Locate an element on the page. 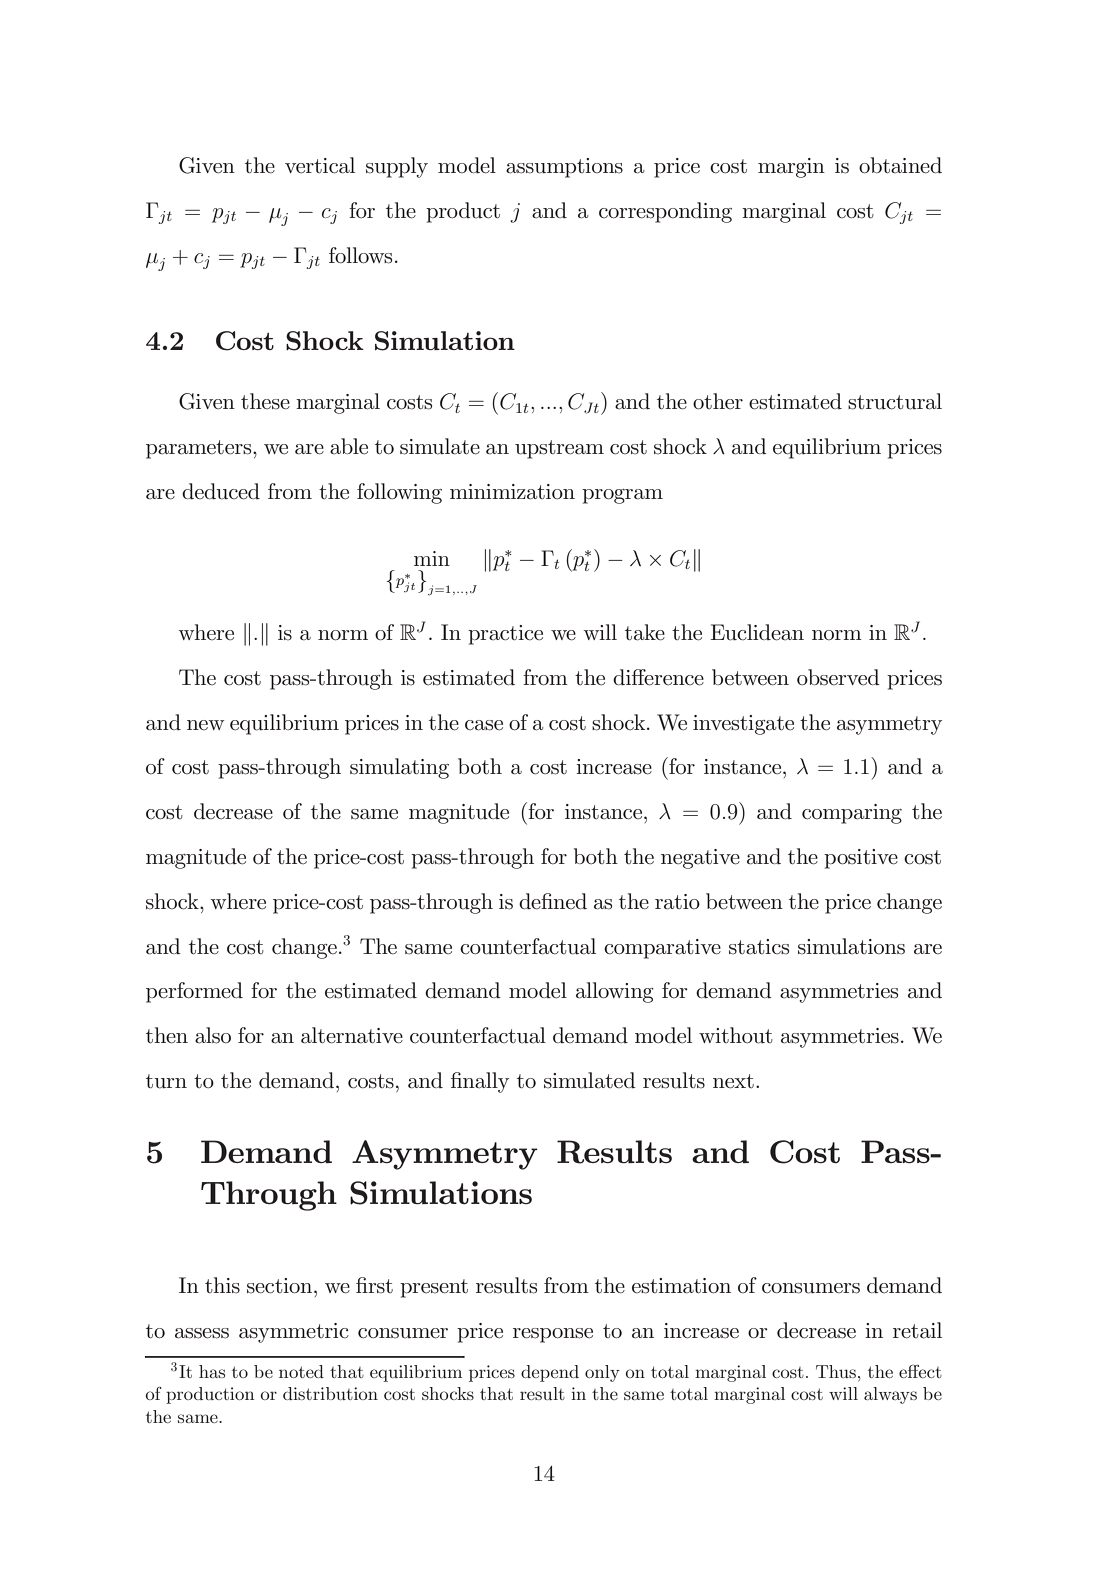 The image size is (1115, 1577). allowing is located at coordinates (615, 992).
